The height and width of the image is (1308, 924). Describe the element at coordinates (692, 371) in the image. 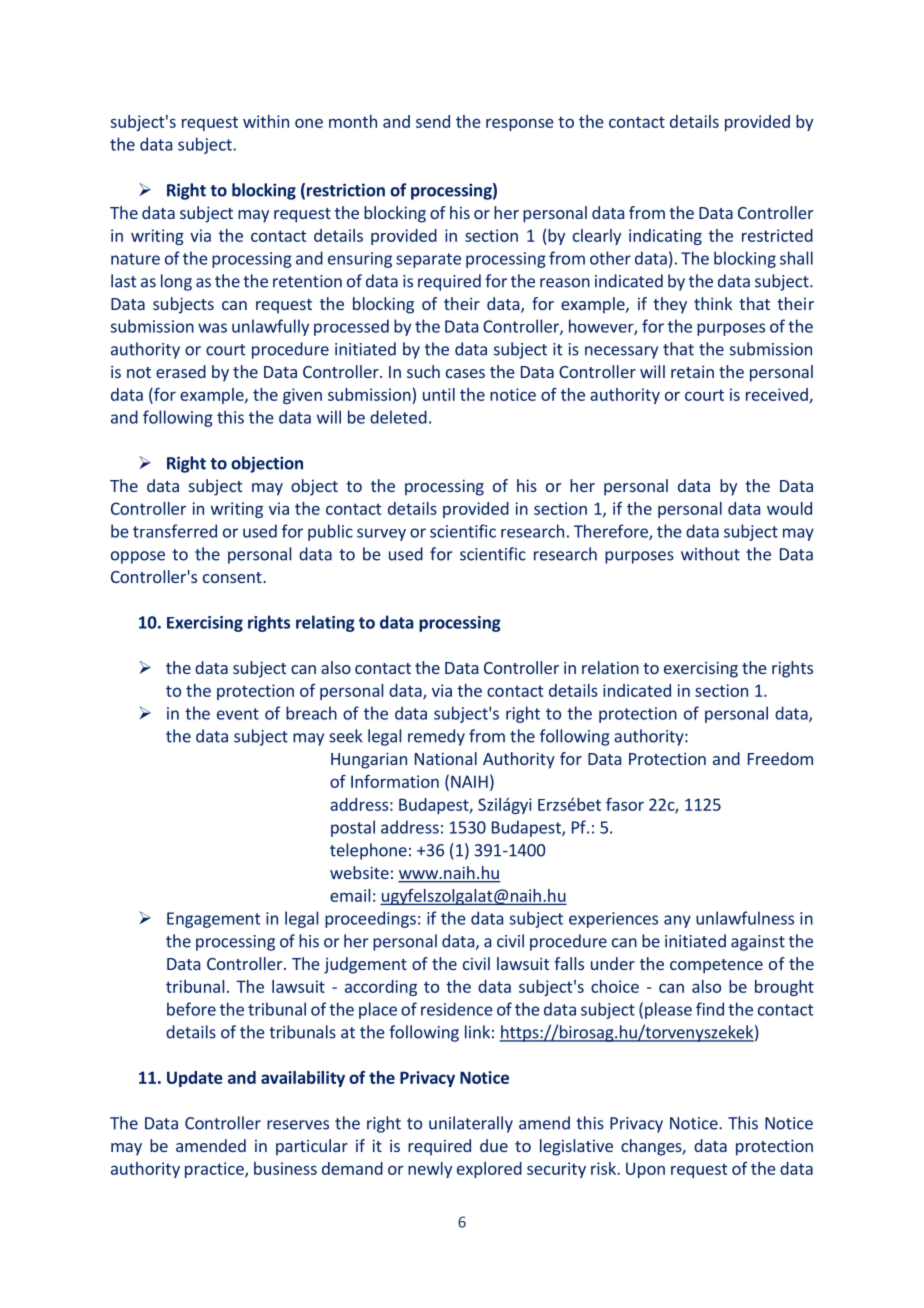

I see `retain` at that location.
